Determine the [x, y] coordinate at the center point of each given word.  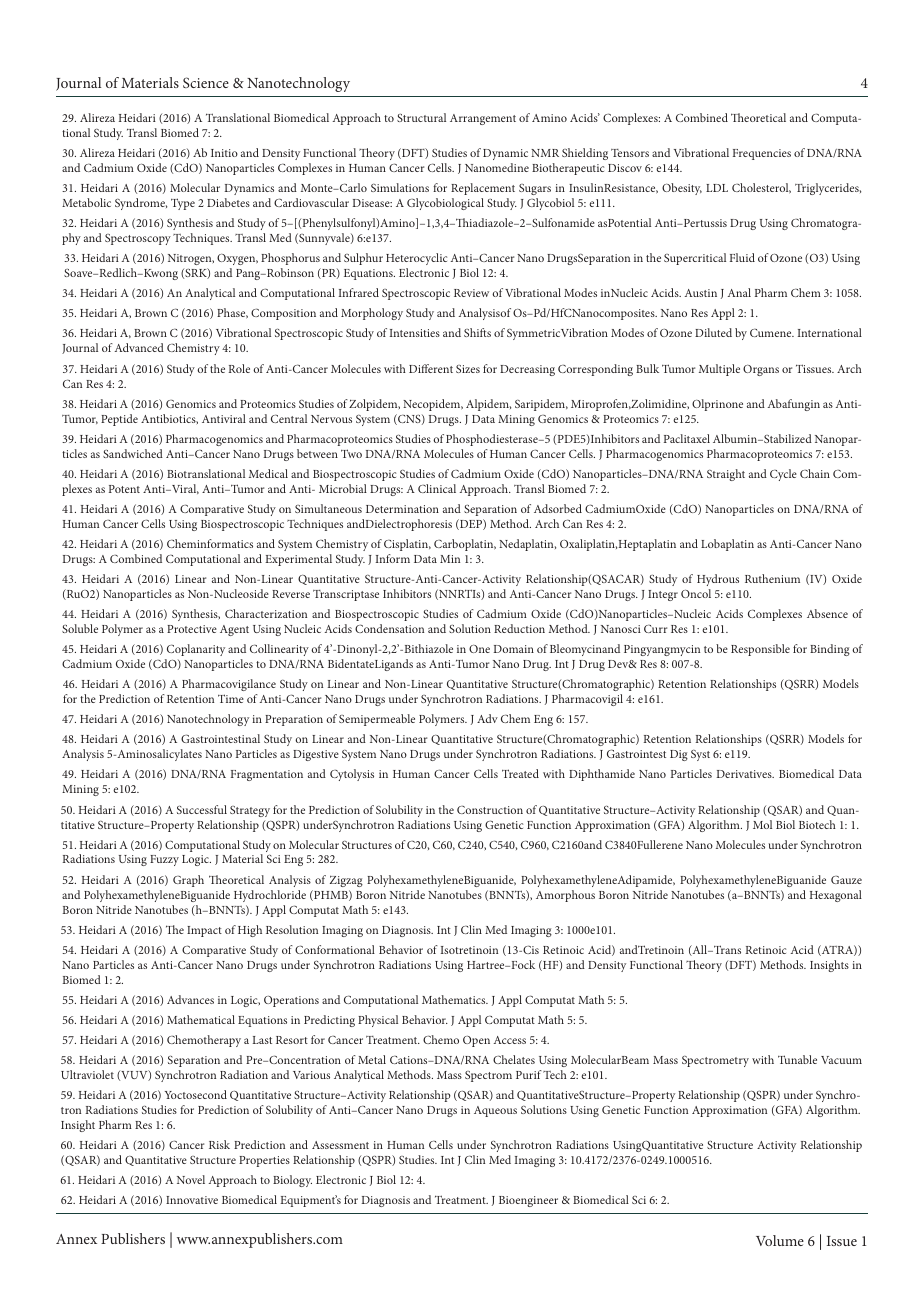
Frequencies [762, 154]
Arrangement [483, 119]
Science [206, 82]
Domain [513, 649]
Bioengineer [528, 1201]
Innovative [192, 1200]
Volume [780, 1240]
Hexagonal [836, 896]
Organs [761, 370]
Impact [204, 931]
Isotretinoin [469, 950]
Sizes [468, 369]
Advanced [139, 347]
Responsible [760, 650]
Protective [192, 629]
